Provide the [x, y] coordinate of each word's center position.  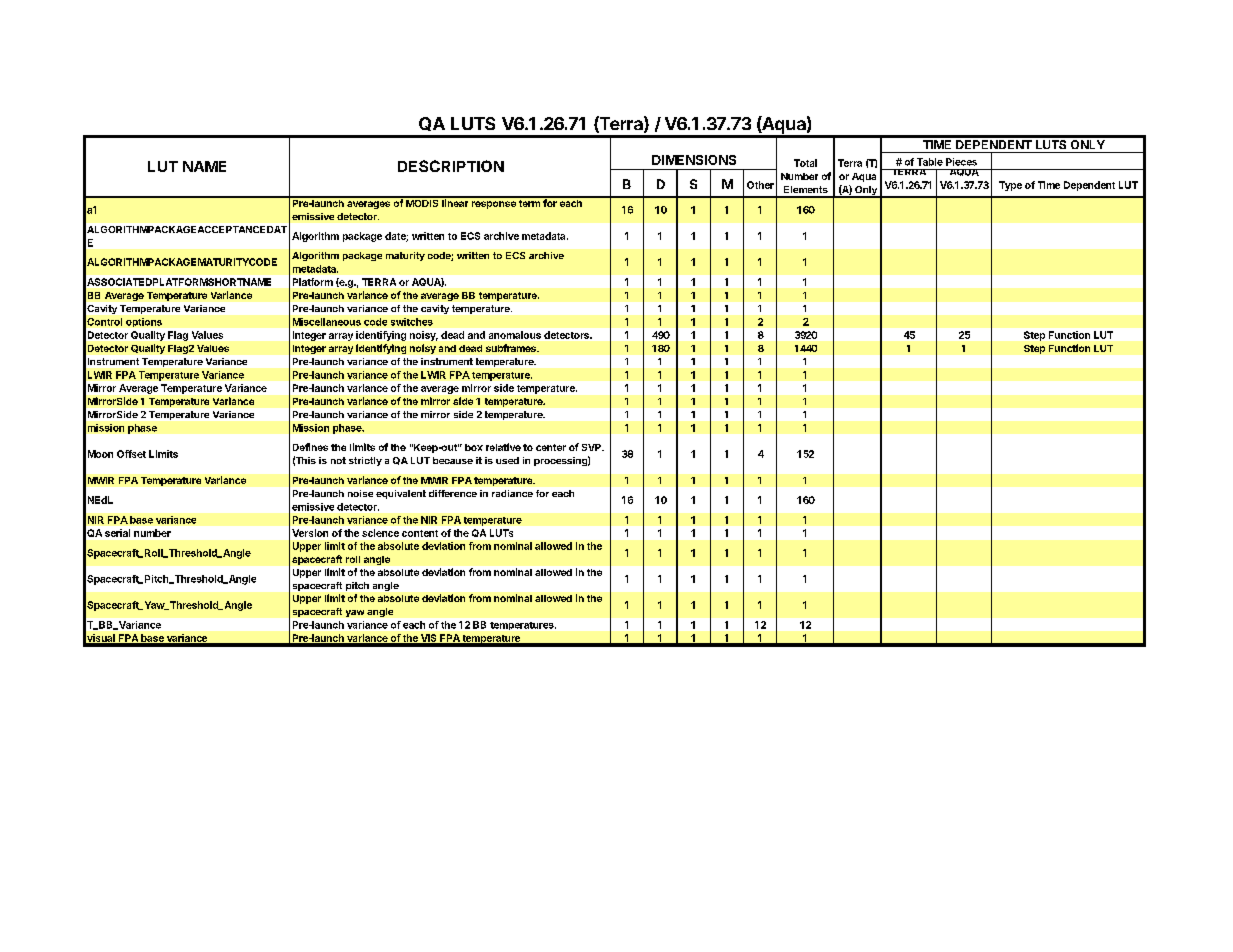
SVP [592, 447]
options [144, 322]
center [551, 447]
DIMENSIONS [694, 160]
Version [310, 533]
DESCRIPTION [451, 166]
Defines [310, 447]
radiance [512, 493]
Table [930, 162]
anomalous [515, 335]
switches [412, 322]
